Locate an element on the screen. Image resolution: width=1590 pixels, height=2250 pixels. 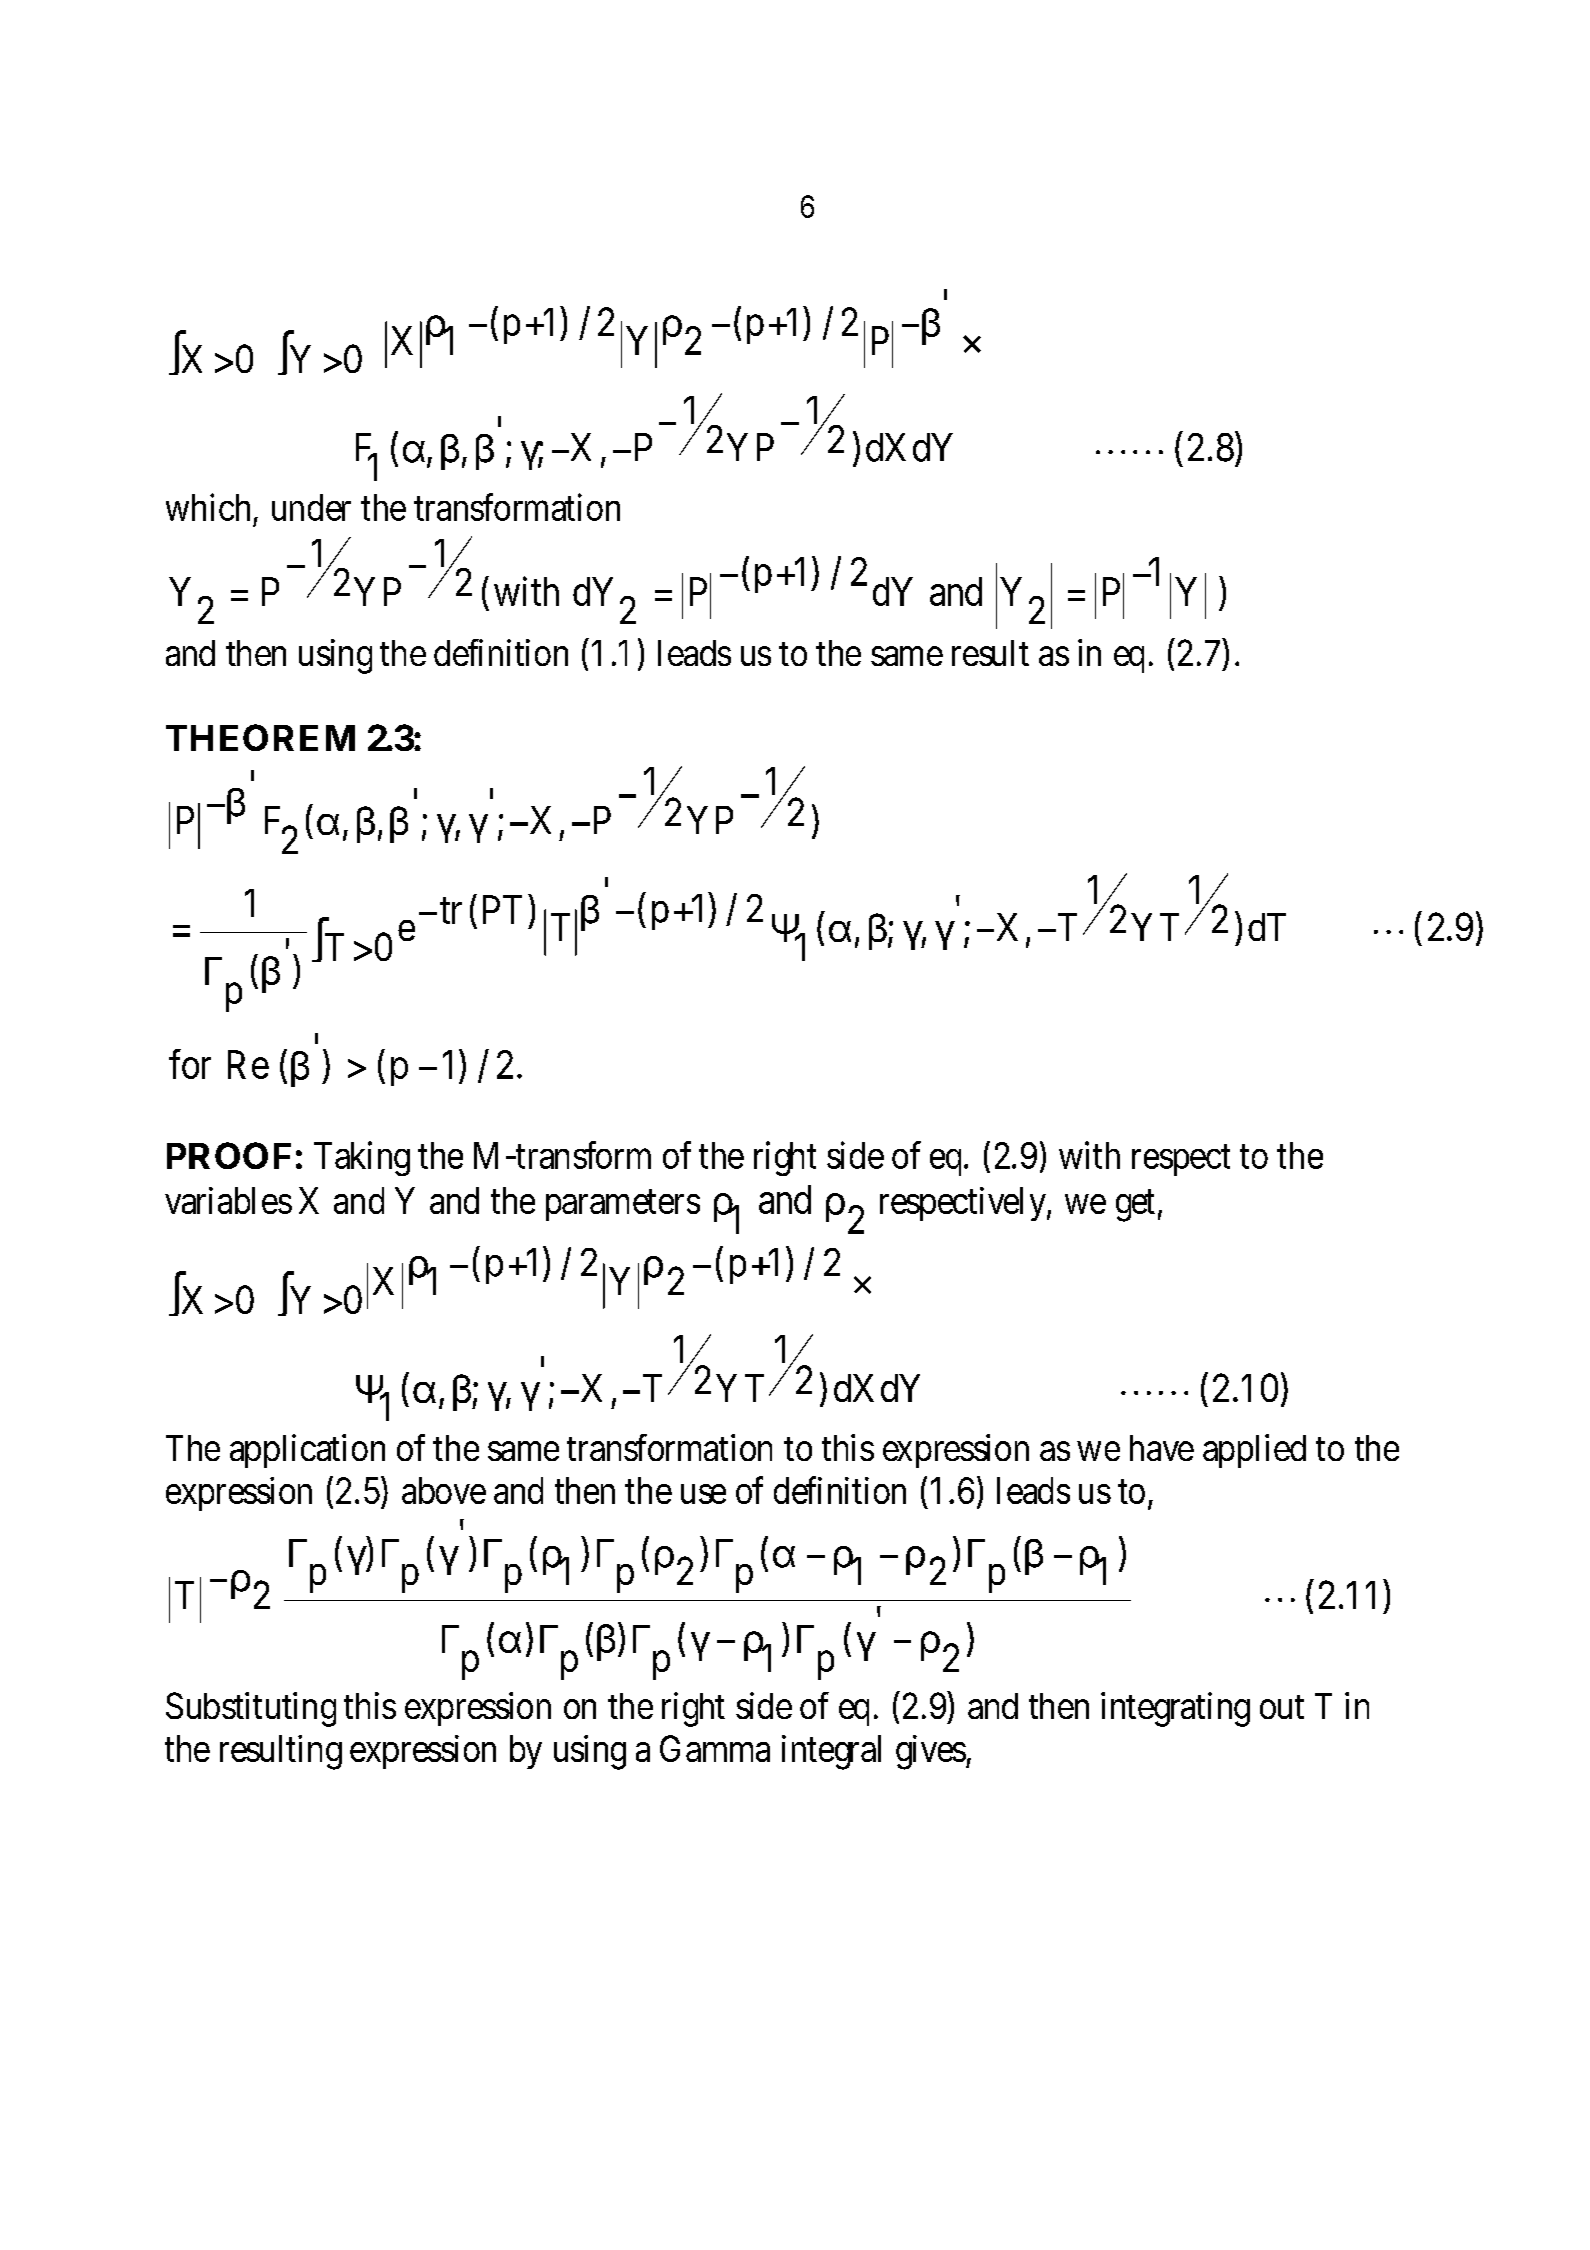
application is located at coordinates (307, 1451).
